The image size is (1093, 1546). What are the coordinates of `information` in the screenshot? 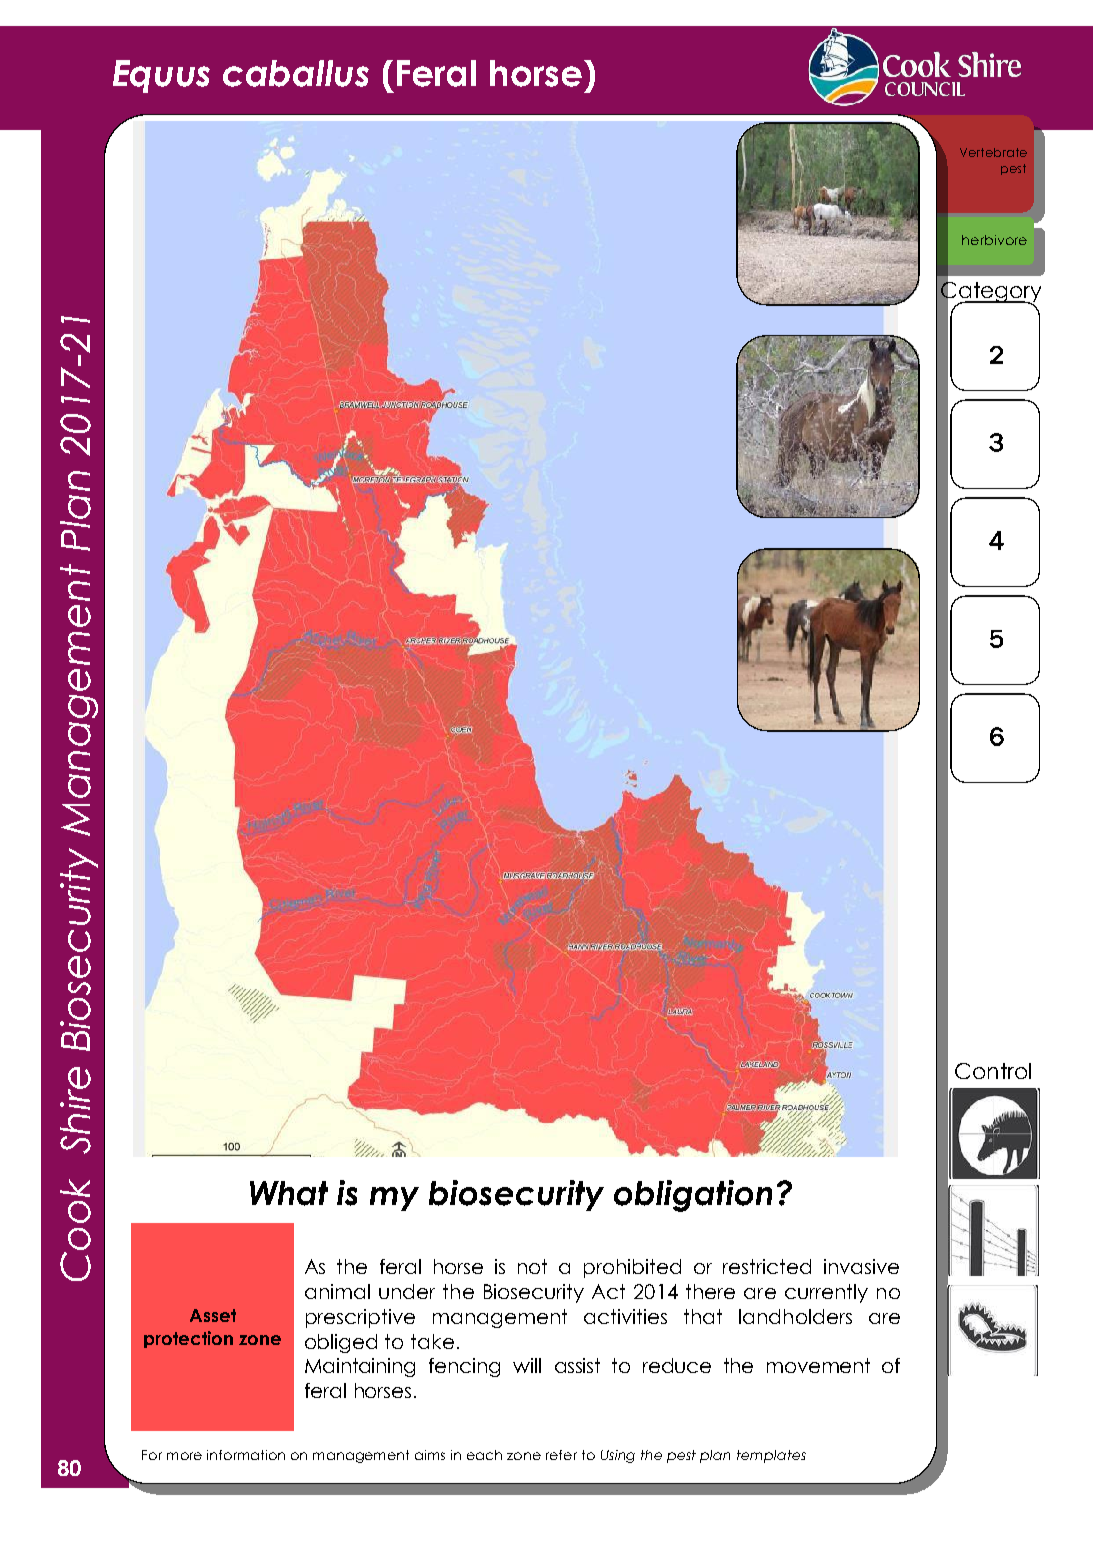 It's located at (246, 1455).
